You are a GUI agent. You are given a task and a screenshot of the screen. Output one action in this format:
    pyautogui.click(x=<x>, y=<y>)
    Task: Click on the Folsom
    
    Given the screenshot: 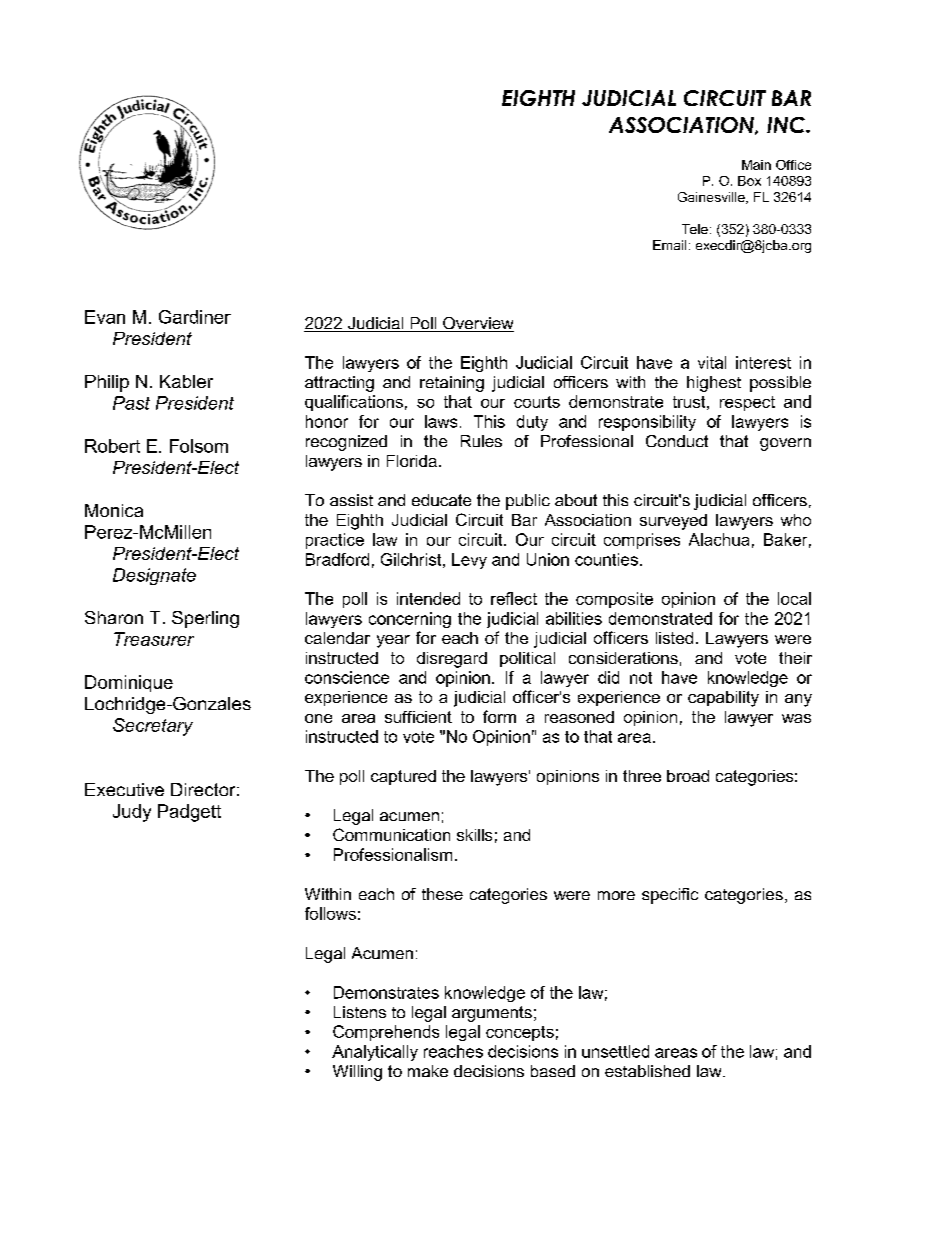 What is the action you would take?
    pyautogui.click(x=199, y=446)
